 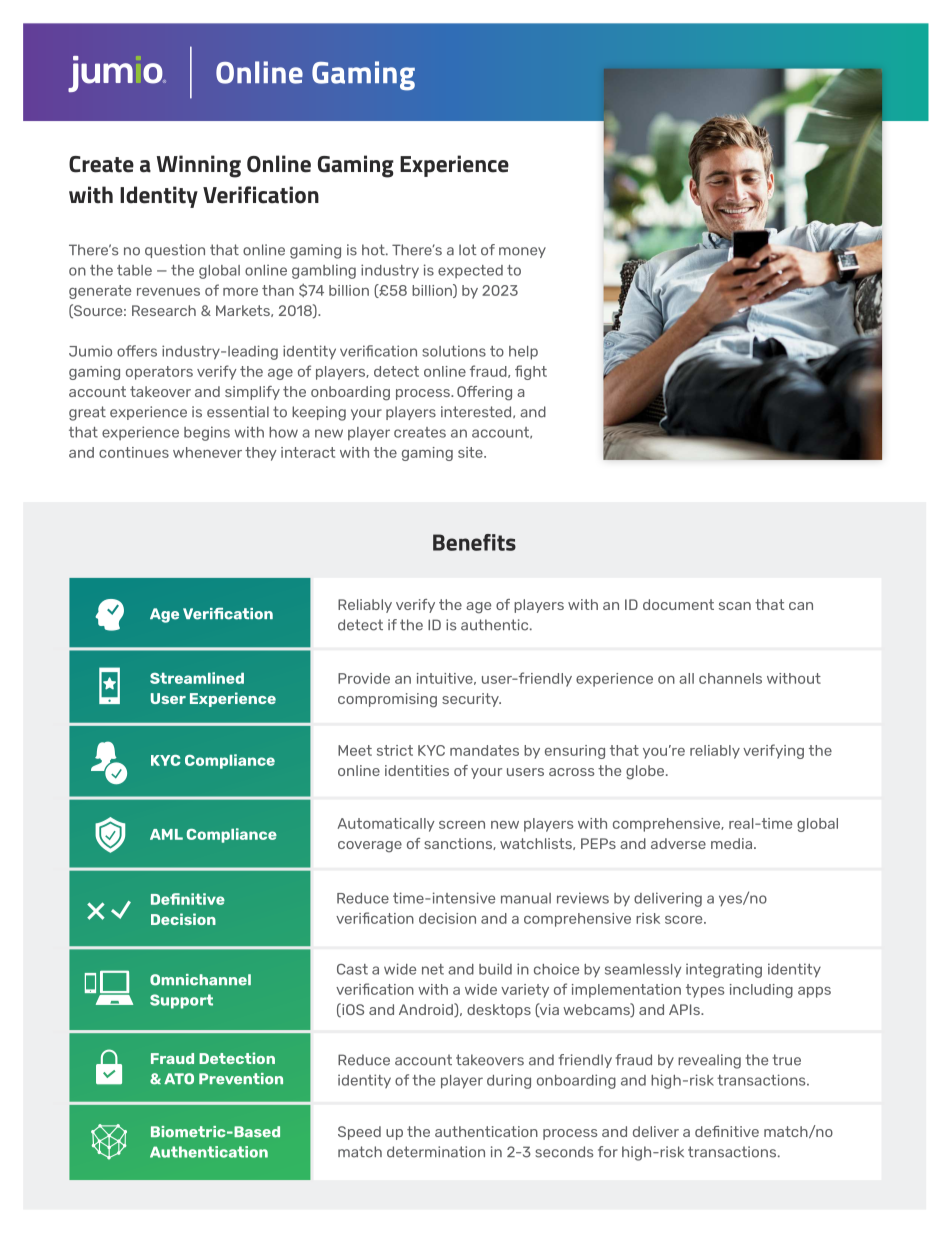 I want to click on Streamlined, so click(x=197, y=678).
